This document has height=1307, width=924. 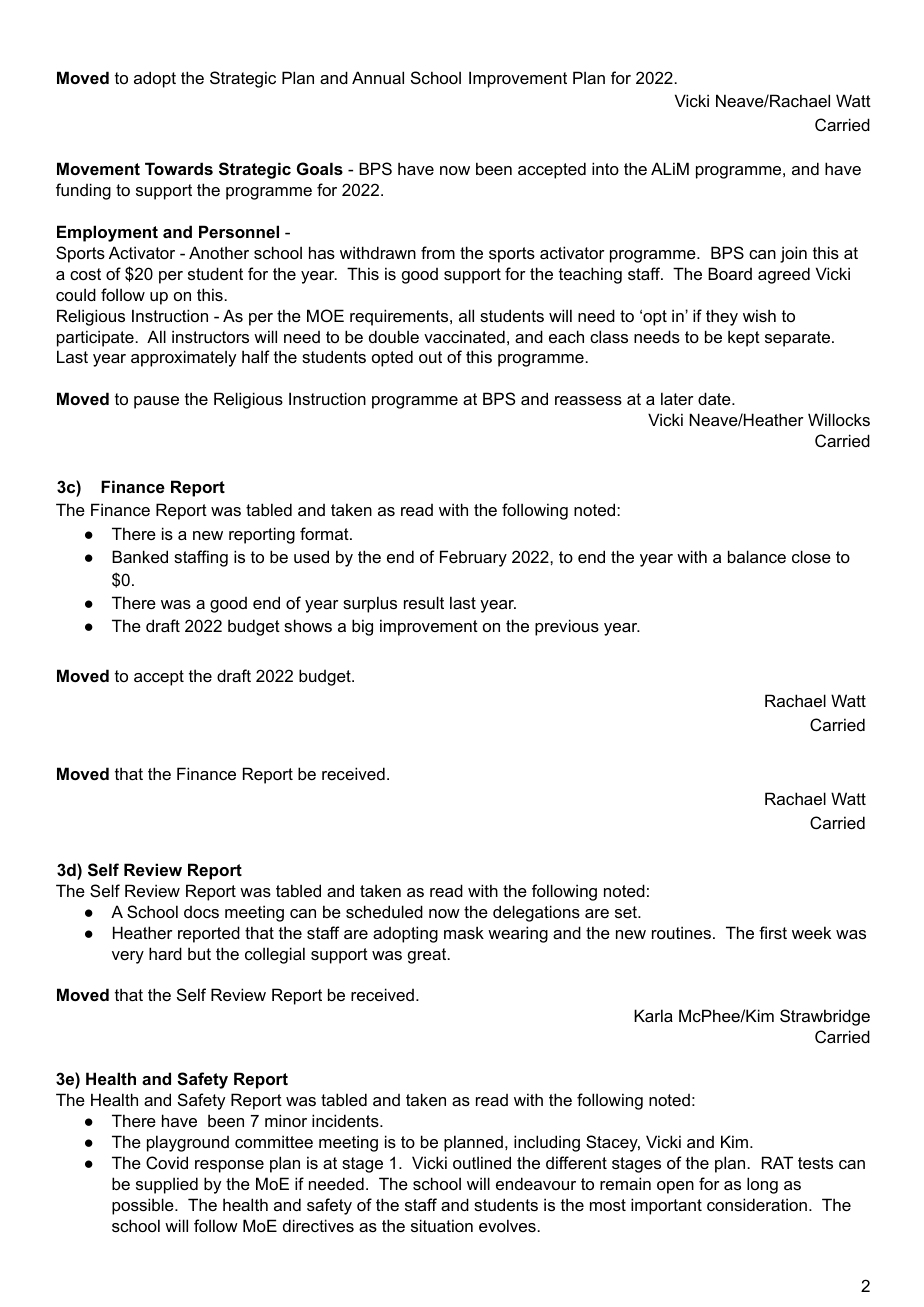 I want to click on date, so click(x=715, y=398).
